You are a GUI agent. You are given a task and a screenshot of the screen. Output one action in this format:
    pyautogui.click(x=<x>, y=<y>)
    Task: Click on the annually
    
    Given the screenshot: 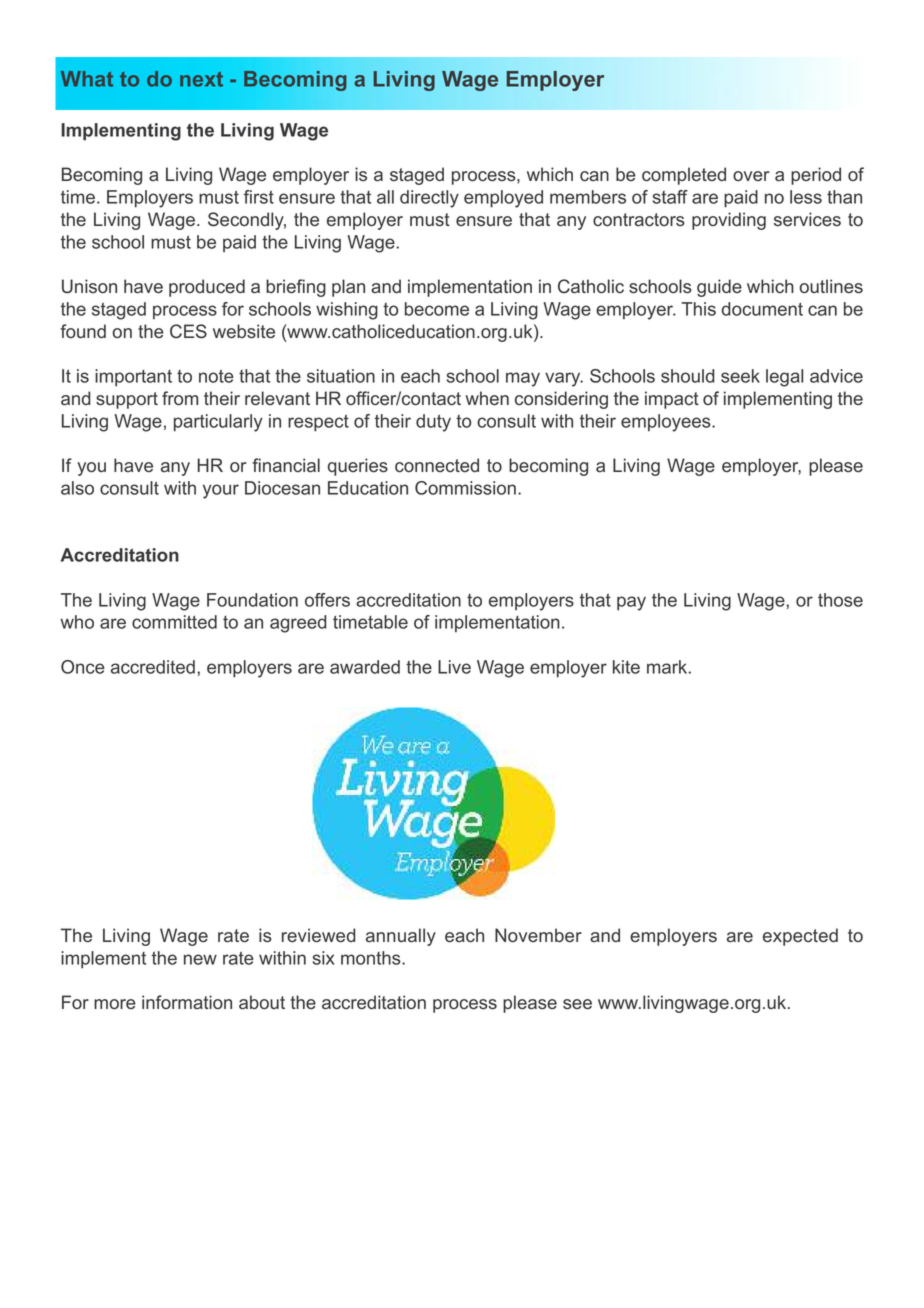 What is the action you would take?
    pyautogui.click(x=401, y=937)
